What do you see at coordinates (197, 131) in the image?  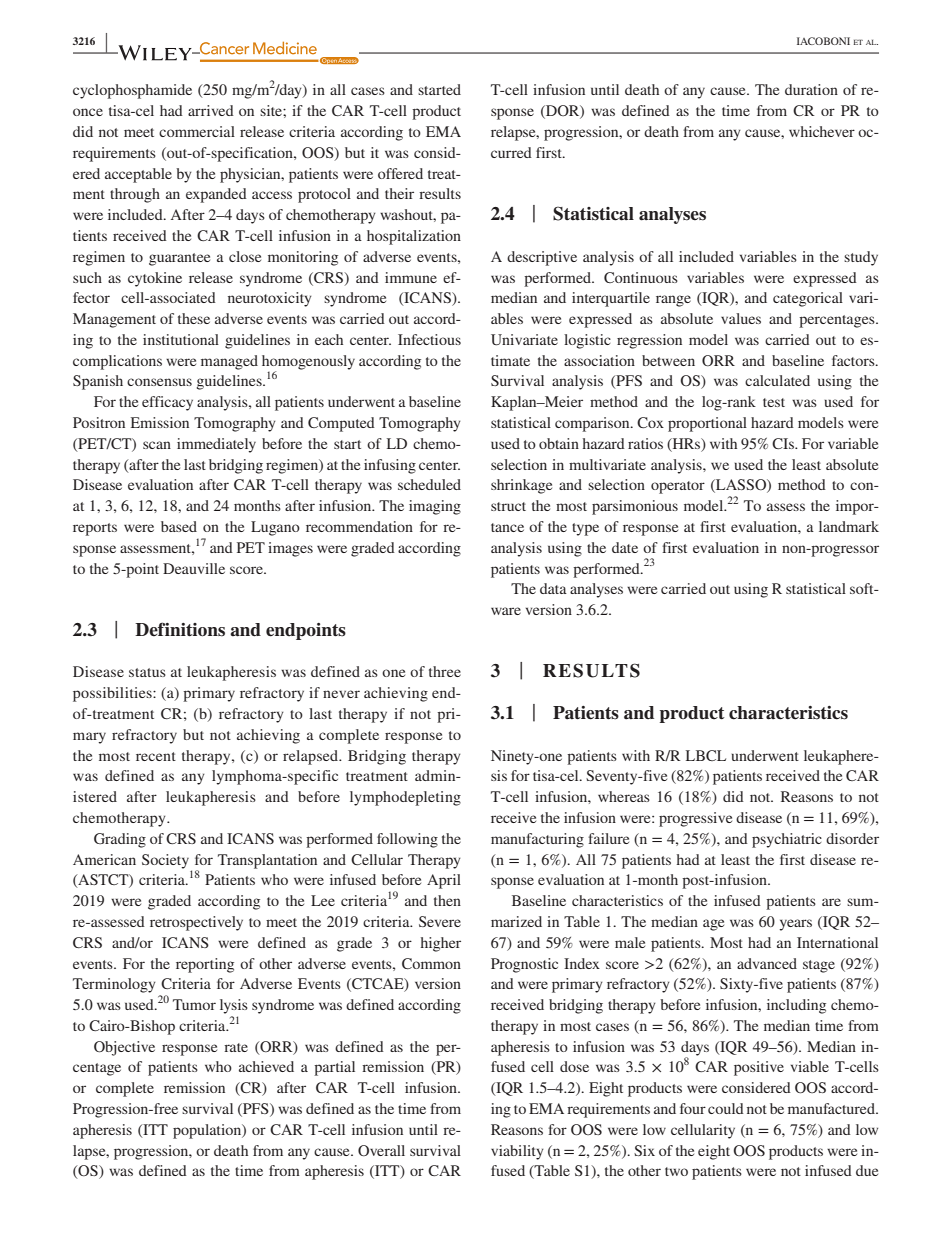 I see `commercial` at bounding box center [197, 131].
